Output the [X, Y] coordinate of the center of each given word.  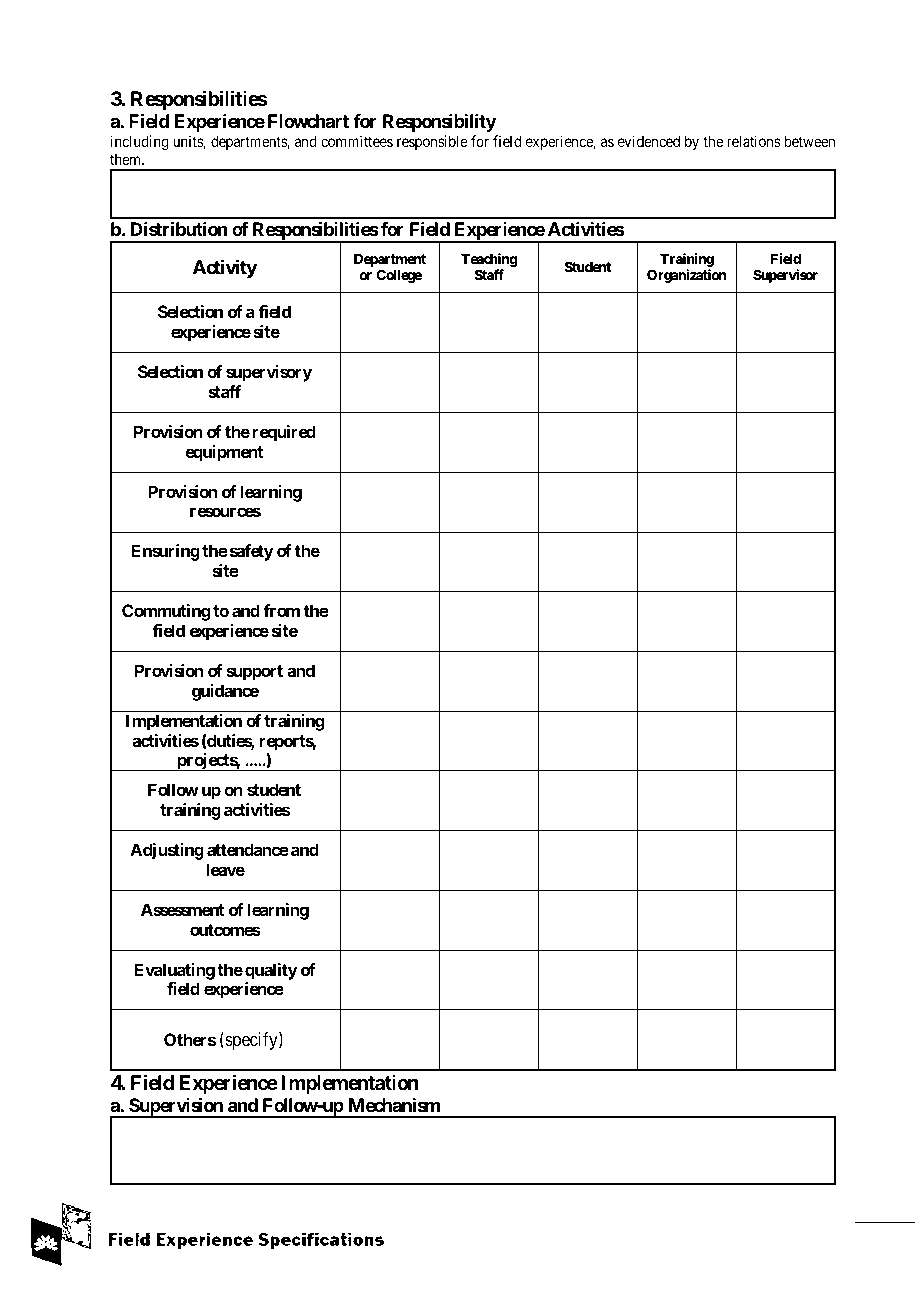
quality [271, 971]
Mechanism [394, 1105]
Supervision [176, 1107]
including [140, 143]
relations [754, 141]
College [399, 276]
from [281, 610]
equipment [224, 453]
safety [250, 552]
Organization [686, 276]
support [254, 673]
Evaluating [175, 971]
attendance [248, 849]
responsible [432, 142]
